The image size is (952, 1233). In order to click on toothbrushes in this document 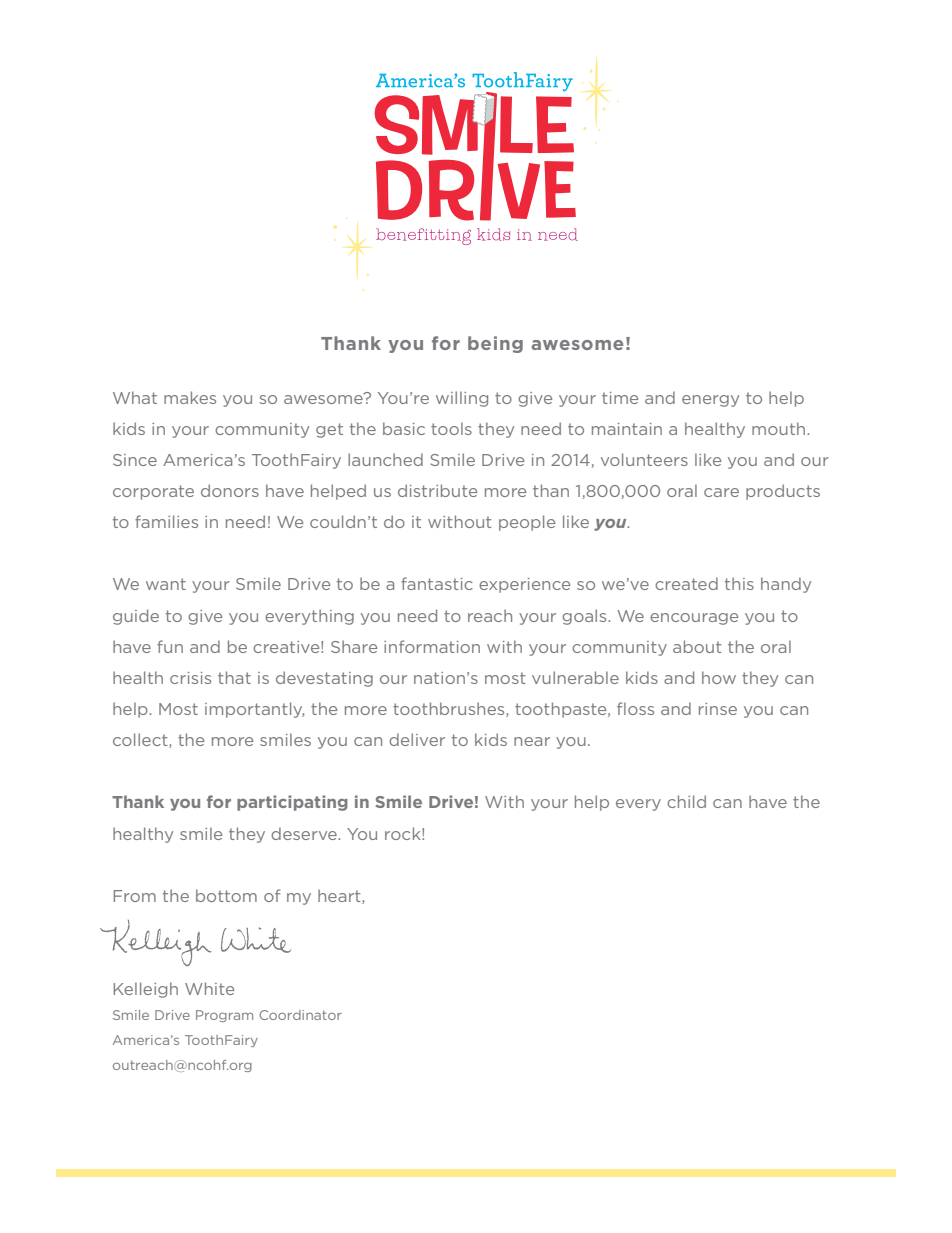, I will do `click(450, 709)`.
